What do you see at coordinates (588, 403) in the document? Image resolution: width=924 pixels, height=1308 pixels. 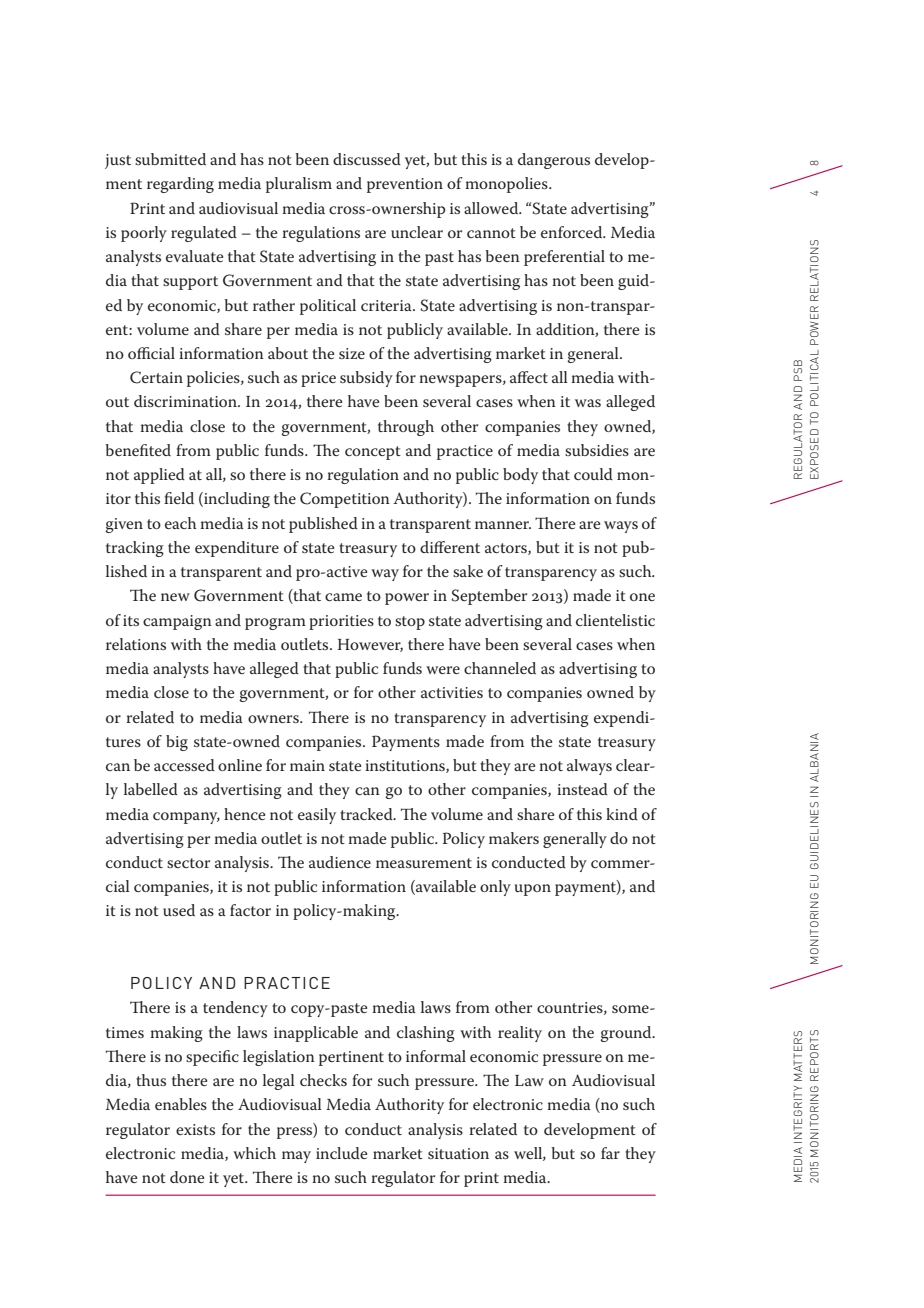 I see `was` at bounding box center [588, 403].
